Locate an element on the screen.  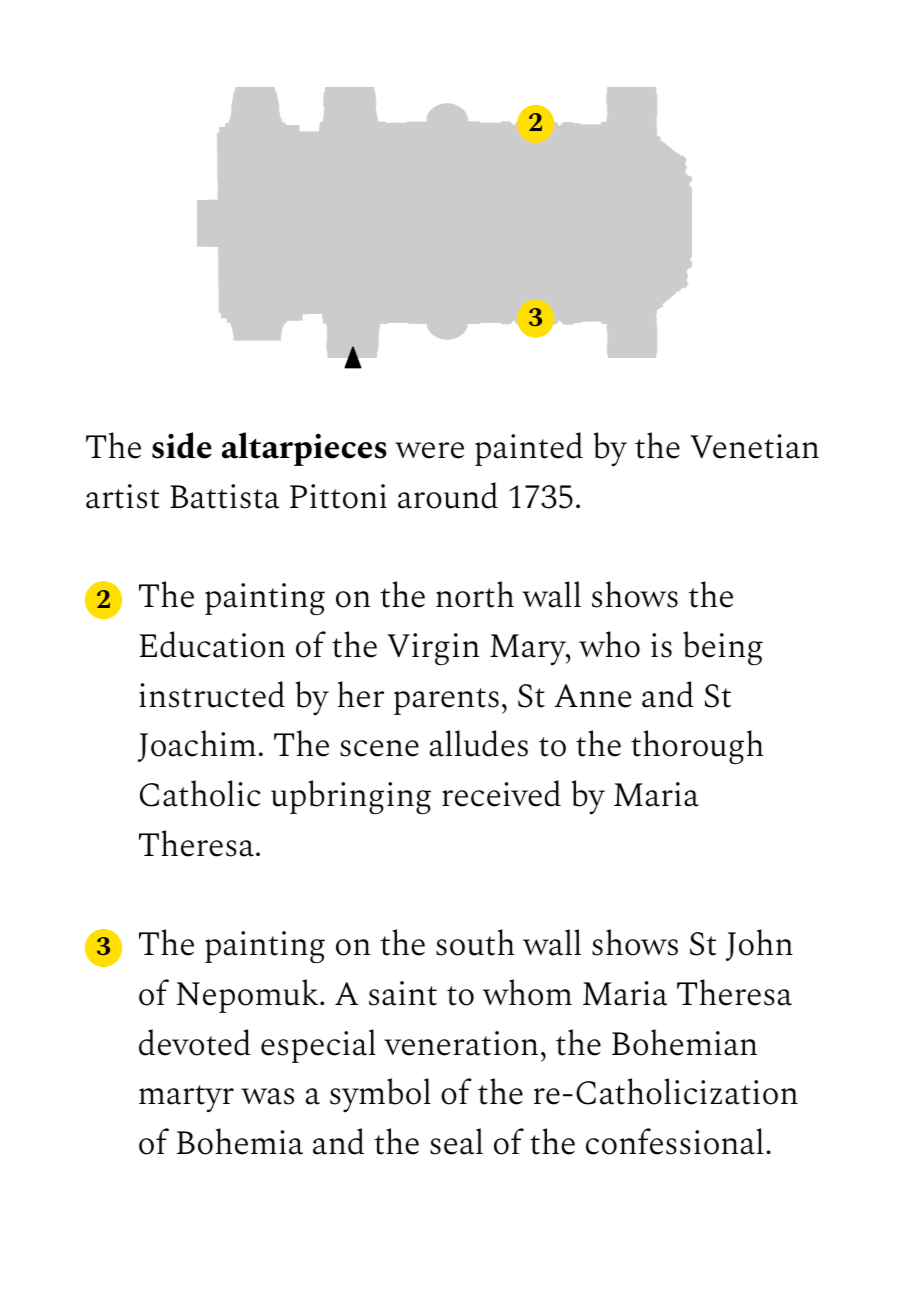
were is located at coordinates (429, 450).
